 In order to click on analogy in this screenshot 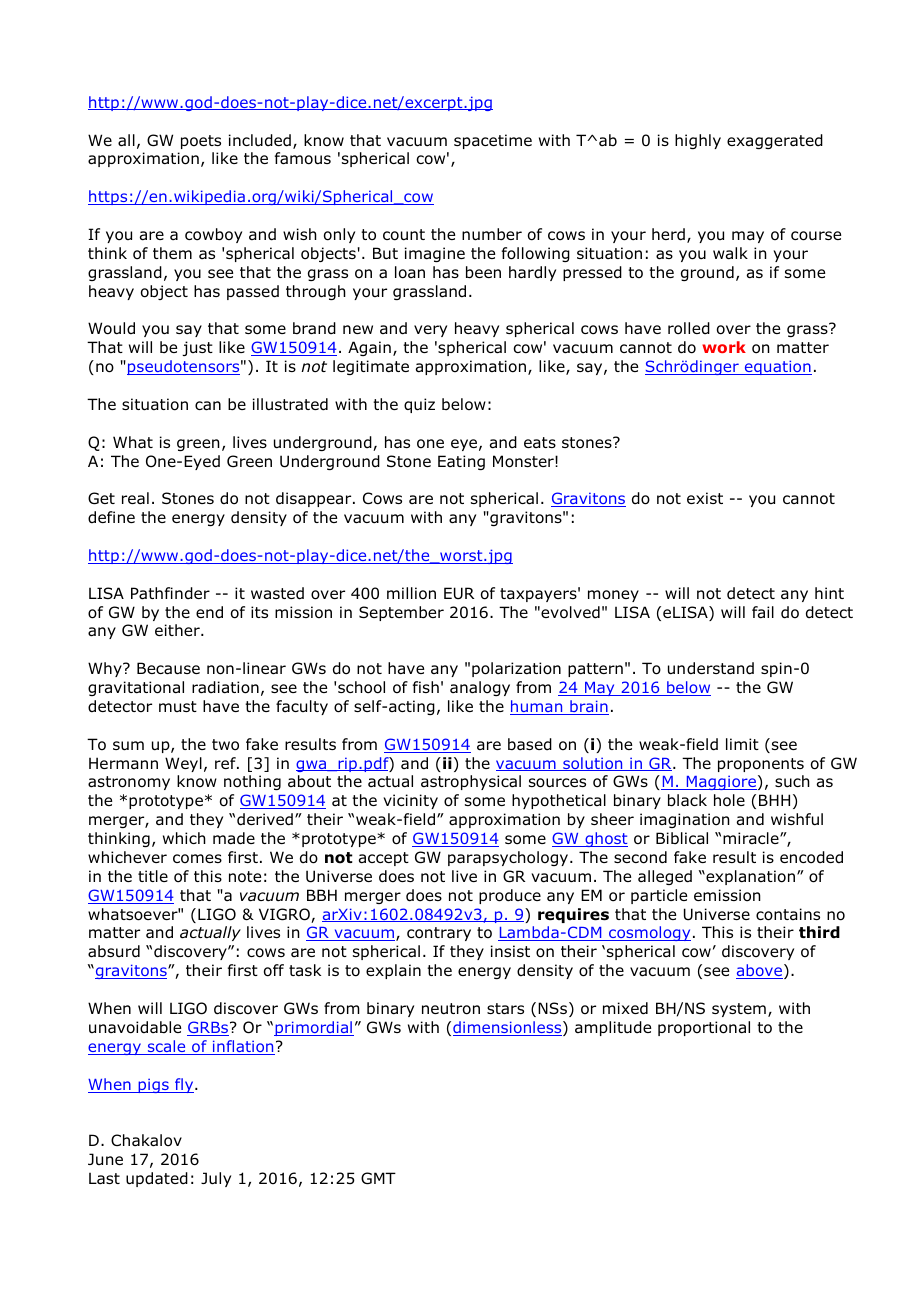, I will do `click(480, 688)`.
